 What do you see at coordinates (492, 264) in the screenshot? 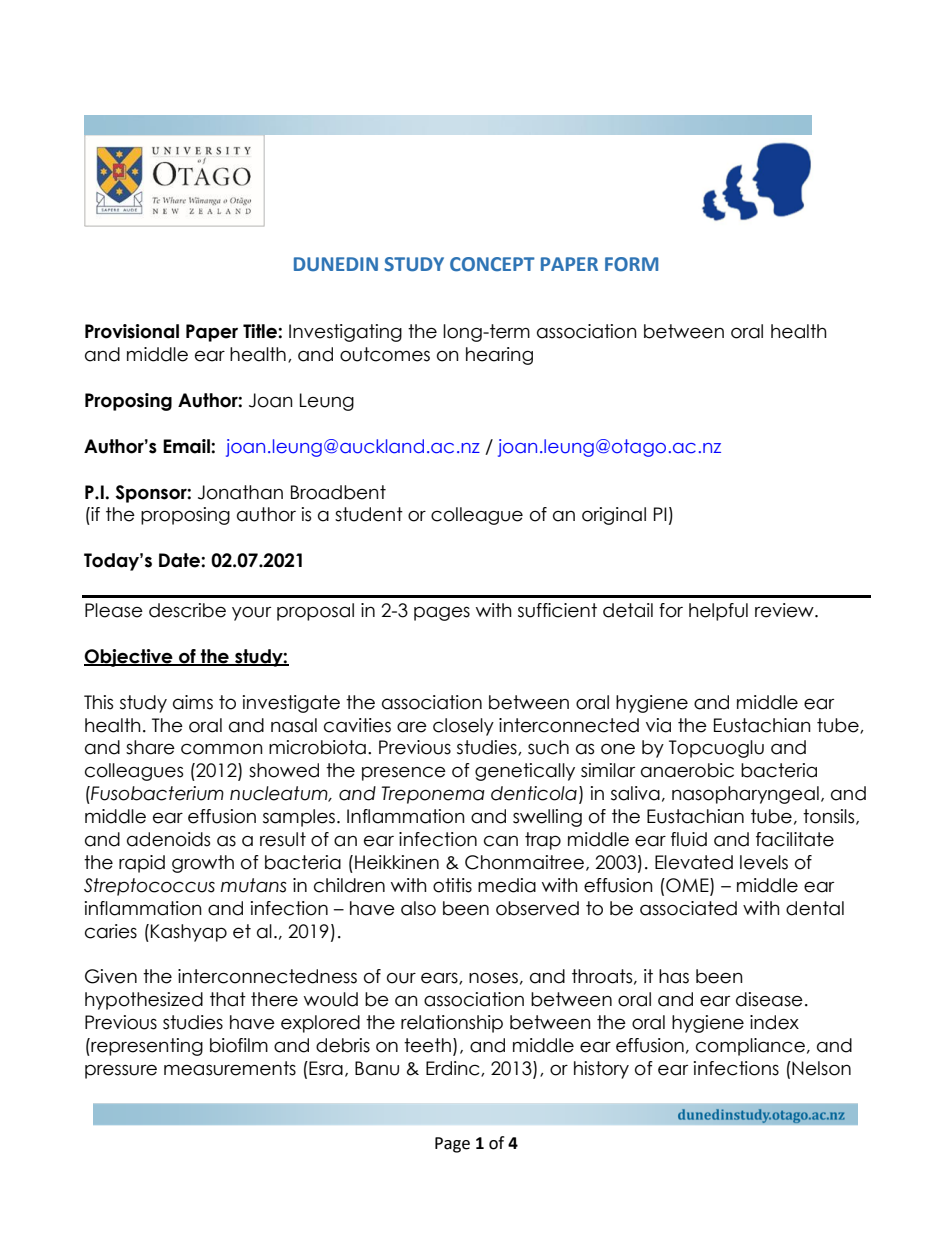
I see `CONCEPT` at bounding box center [492, 264].
